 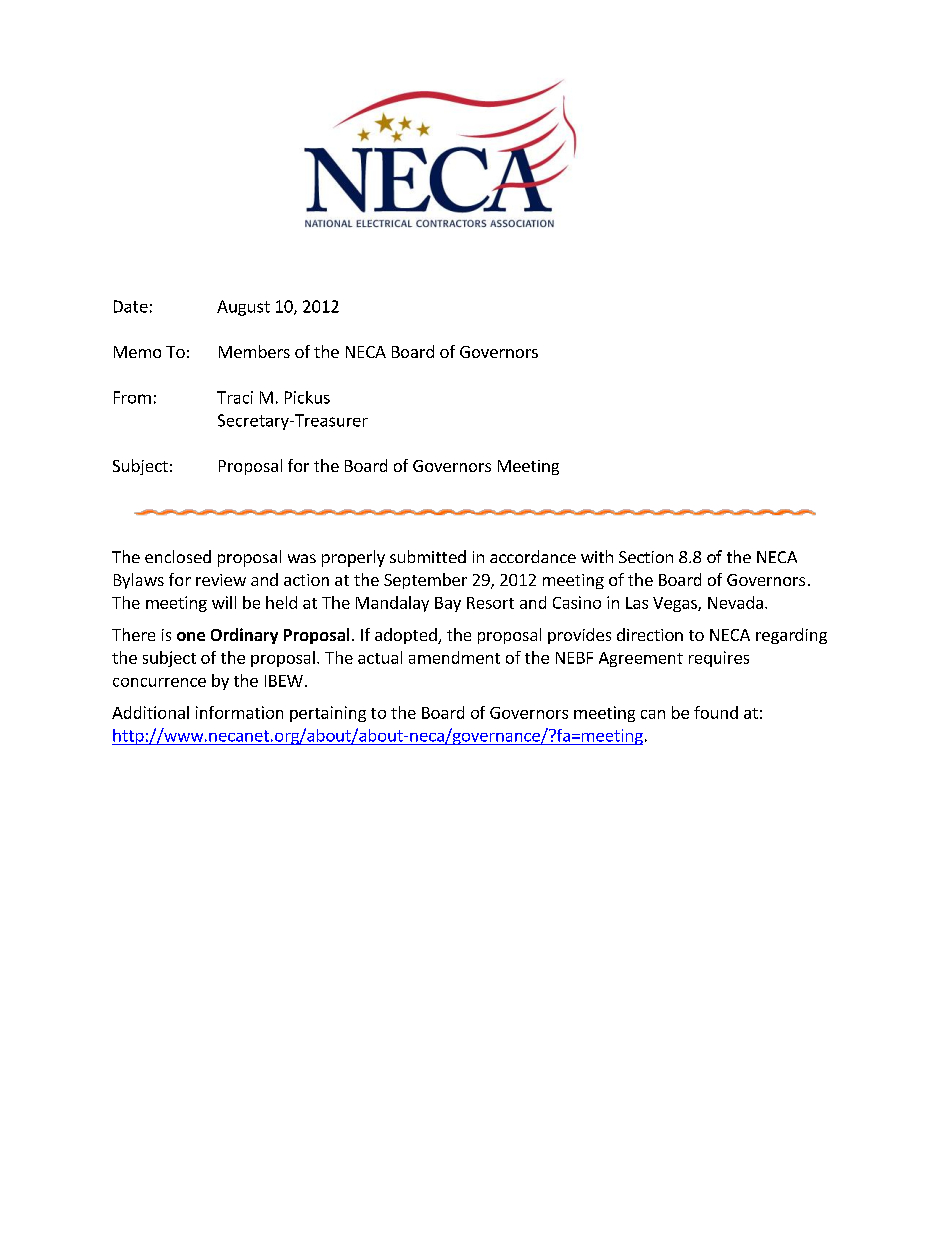 I want to click on From, so click(x=132, y=397).
